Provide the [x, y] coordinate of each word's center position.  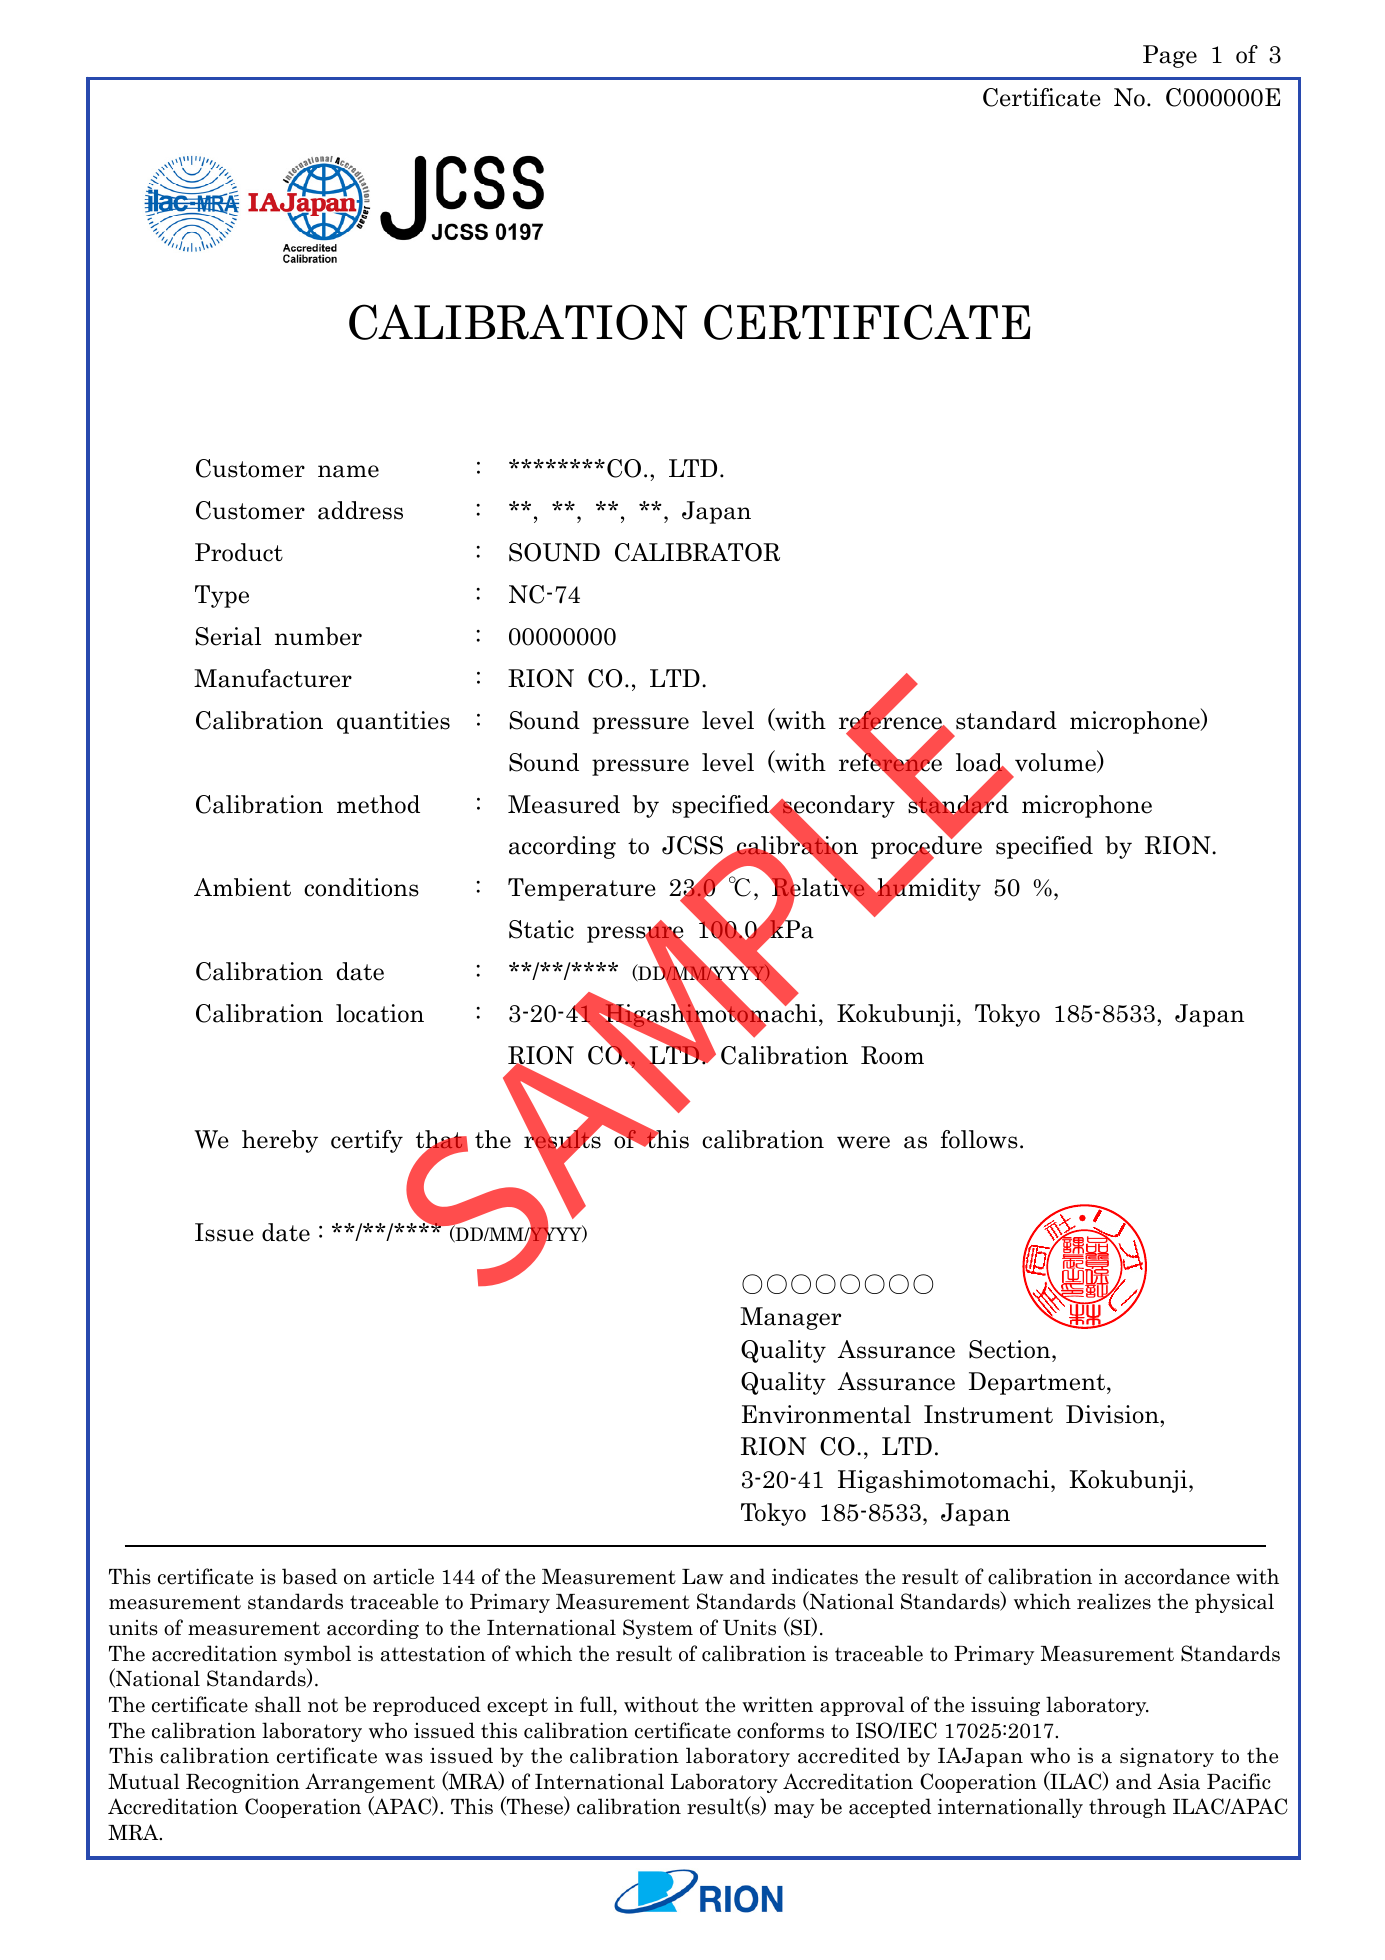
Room [892, 1055]
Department [1038, 1383]
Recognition [243, 1783]
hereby [280, 1141]
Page [1170, 56]
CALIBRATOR [697, 552]
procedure [926, 848]
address [360, 510]
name [348, 471]
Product [239, 552]
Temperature [582, 889]
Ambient [242, 887]
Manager [790, 1318]
